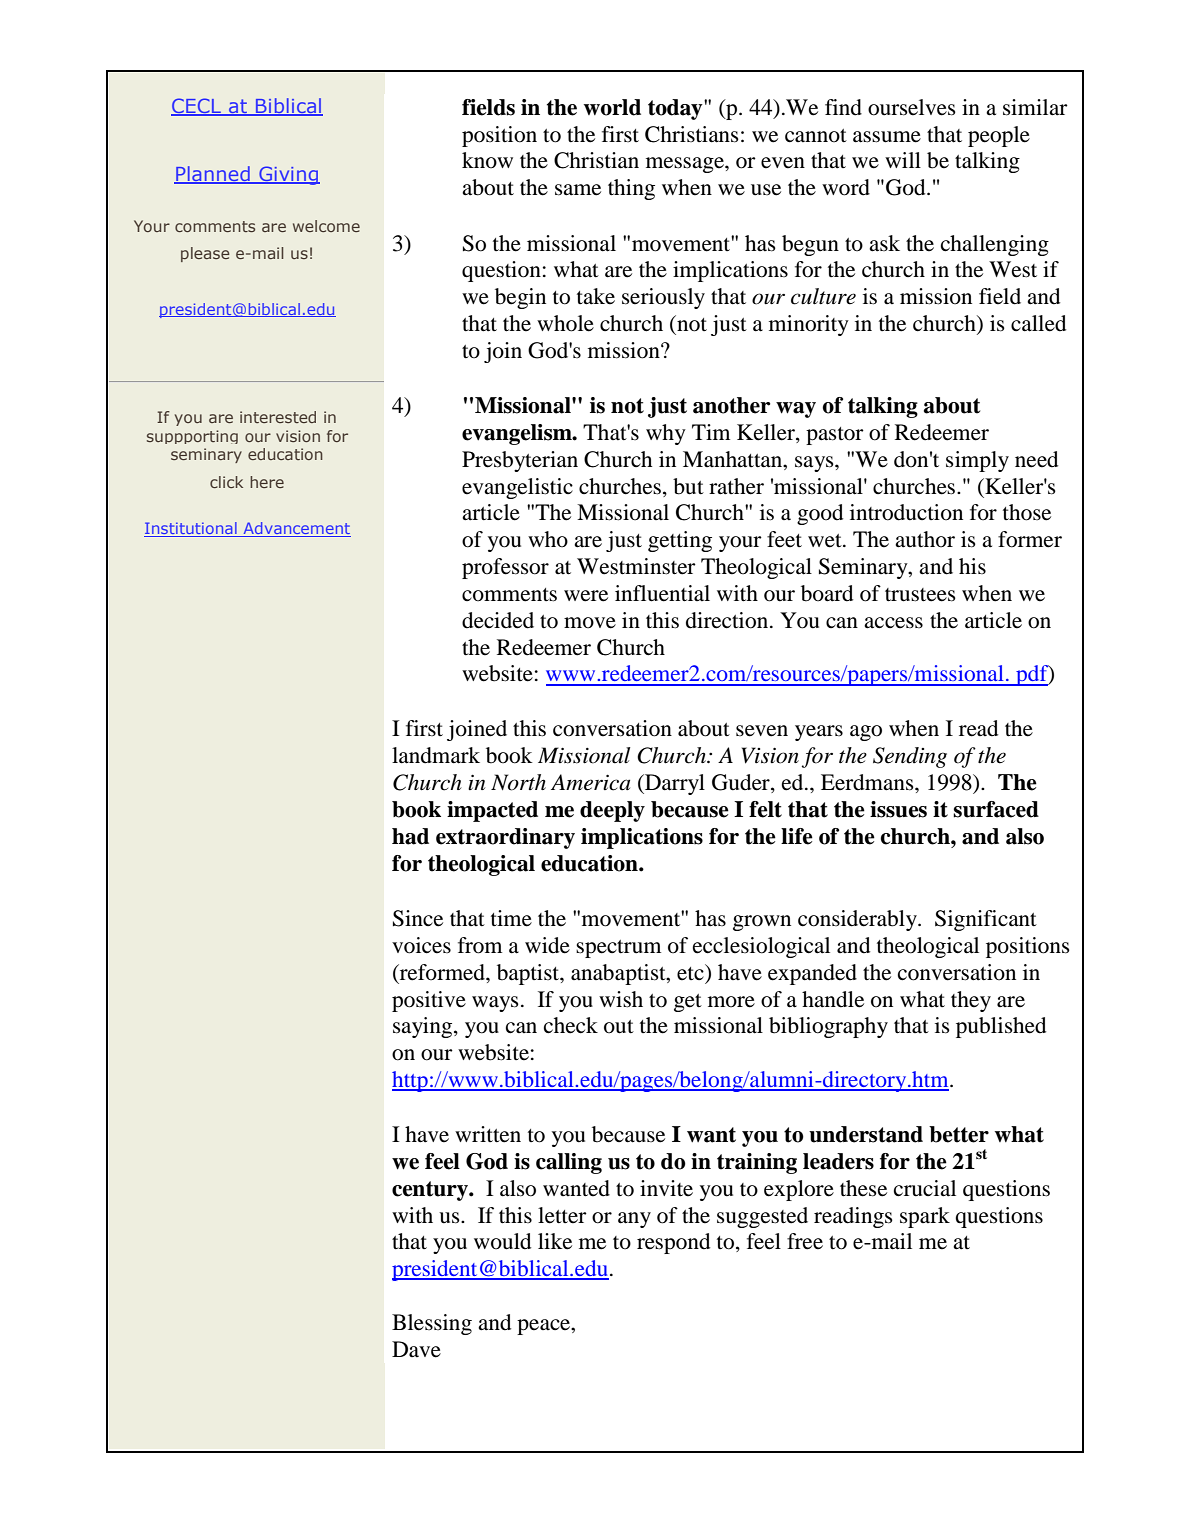  What do you see at coordinates (618, 949) in the screenshot?
I see `spectrum` at bounding box center [618, 949].
